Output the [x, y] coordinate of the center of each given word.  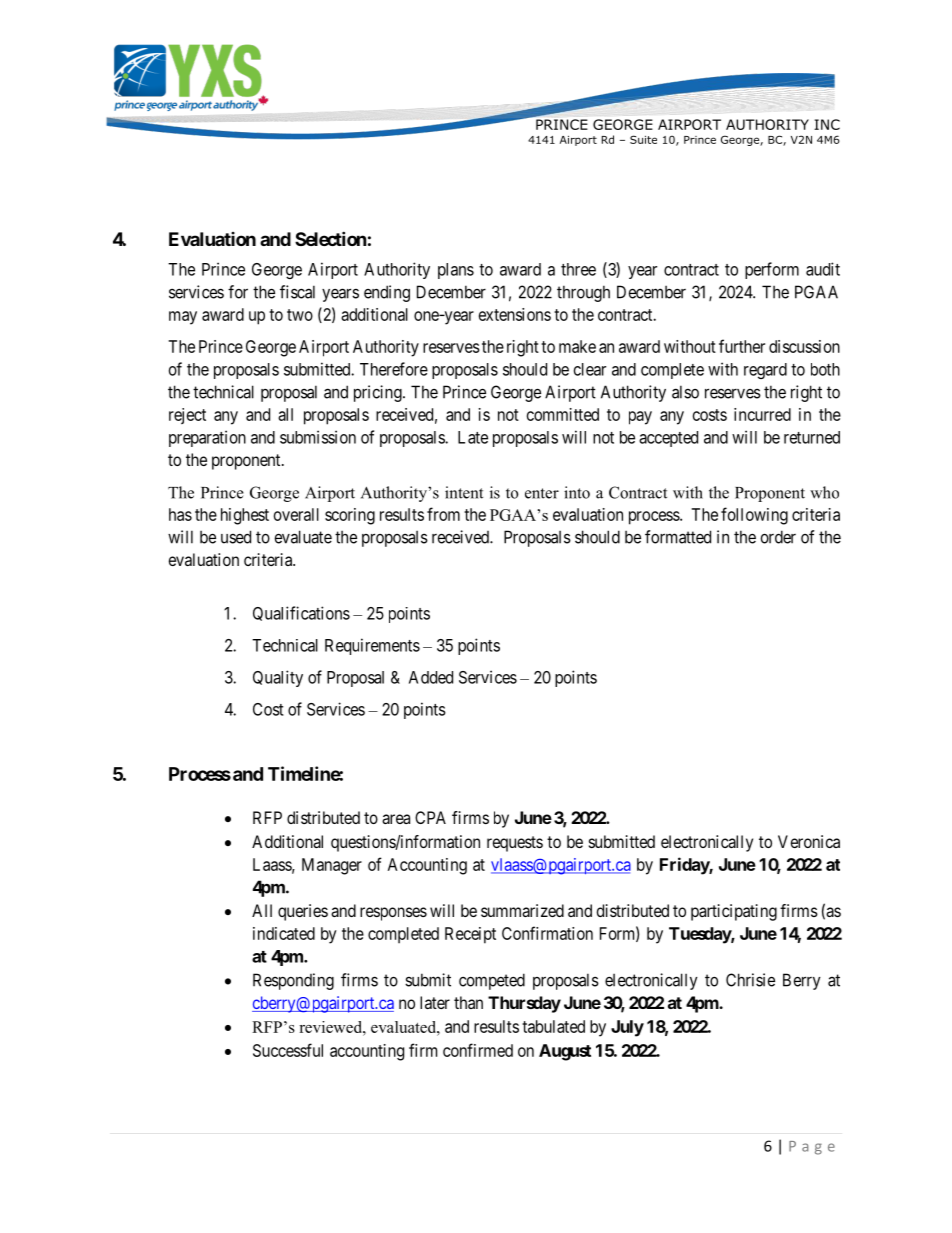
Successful [288, 1050]
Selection [331, 238]
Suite [643, 139]
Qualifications [301, 613]
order [778, 537]
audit [823, 269]
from [443, 514]
